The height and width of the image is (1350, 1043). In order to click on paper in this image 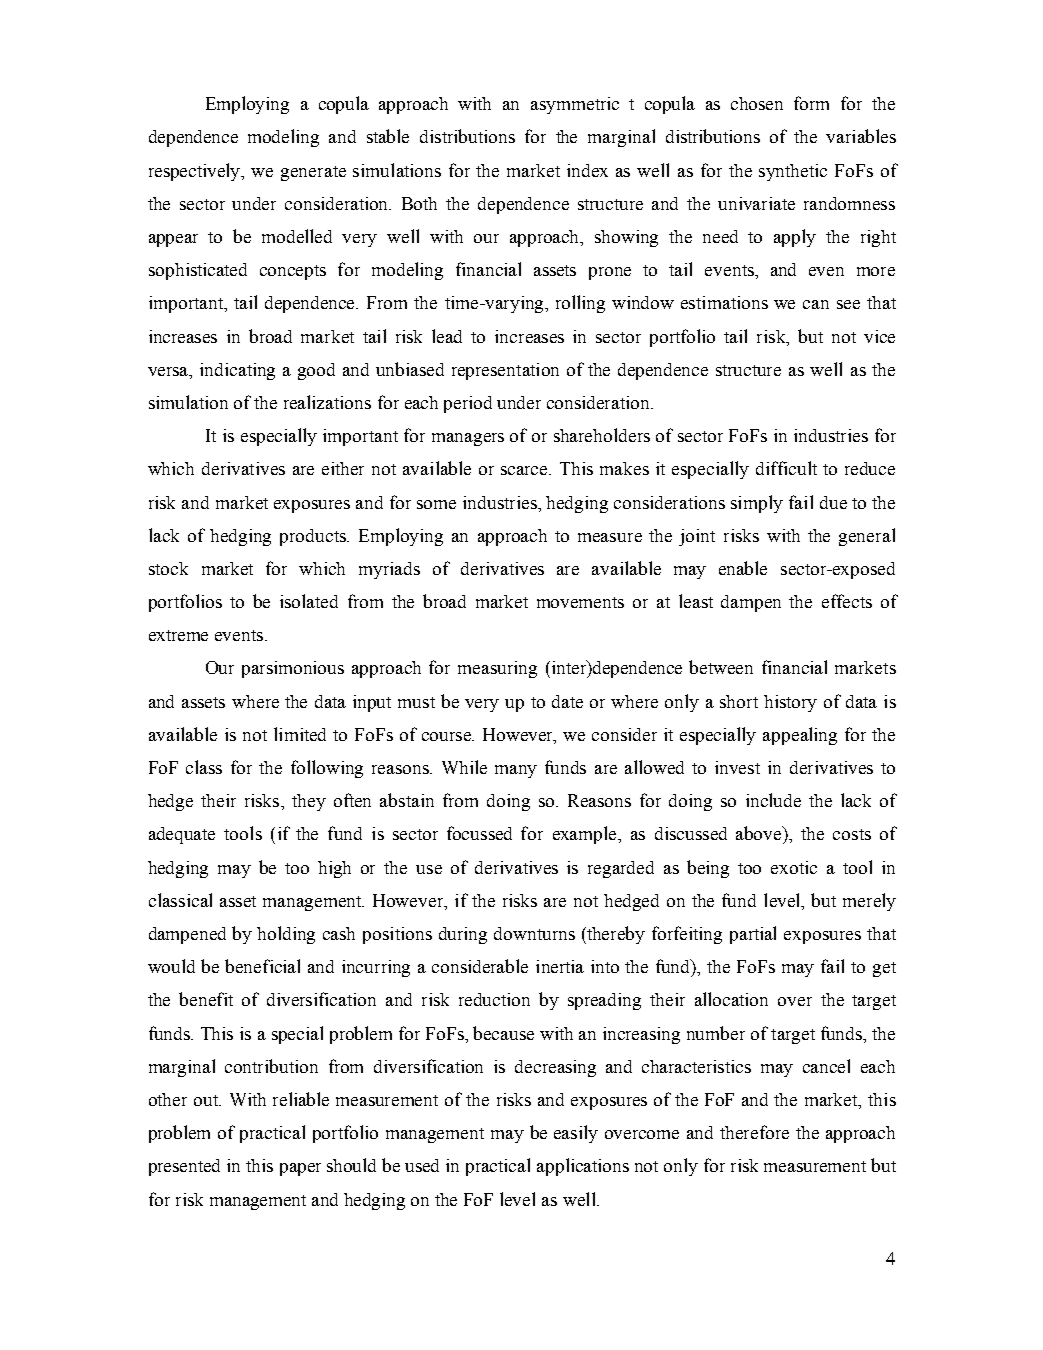, I will do `click(300, 1169)`.
